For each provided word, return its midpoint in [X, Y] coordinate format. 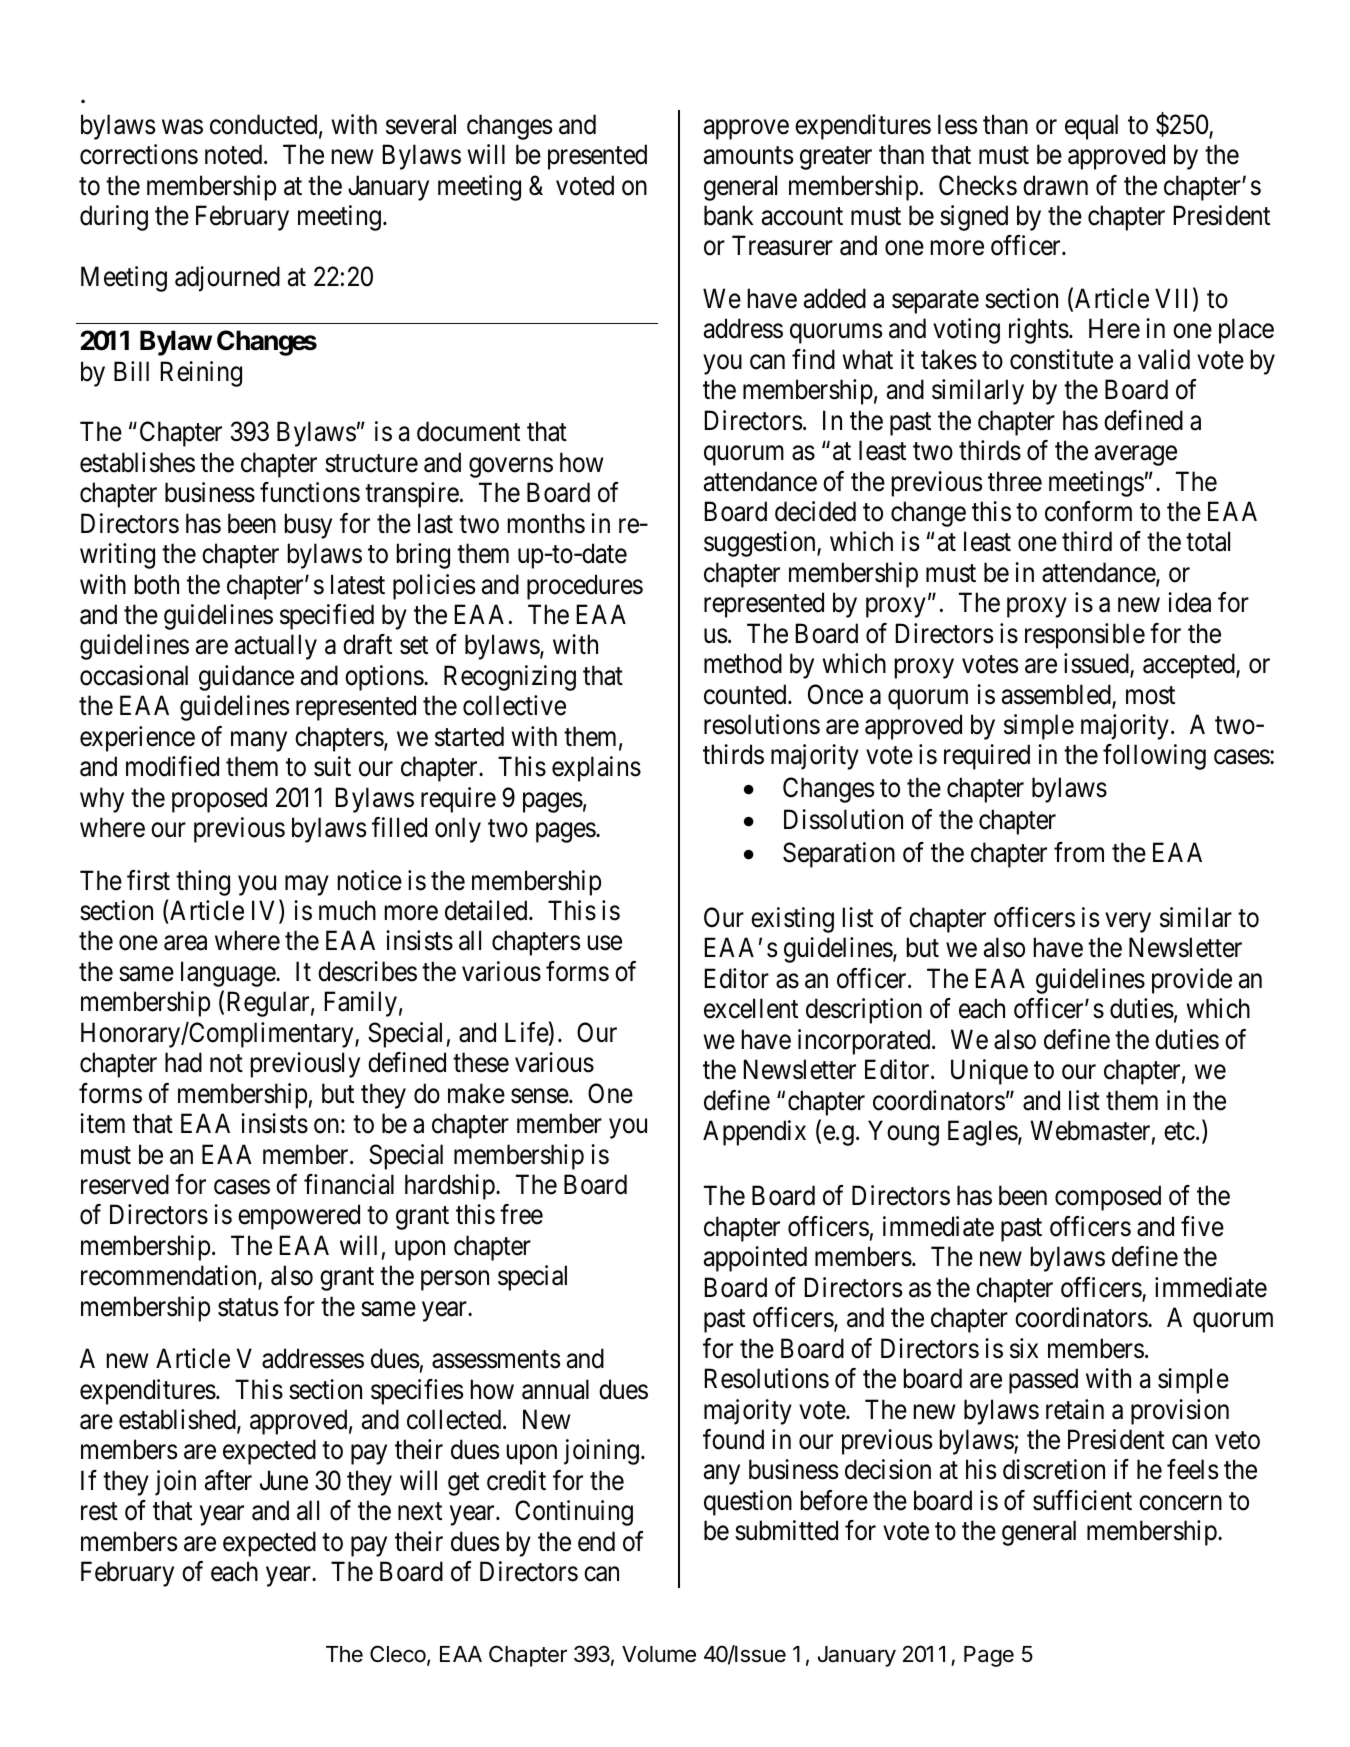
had [183, 1062]
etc [1179, 1132]
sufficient [1082, 1500]
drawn [1055, 185]
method [743, 663]
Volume [659, 1654]
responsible [1085, 636]
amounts [748, 156]
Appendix [754, 1133]
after [228, 1480]
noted [235, 154]
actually [276, 647]
